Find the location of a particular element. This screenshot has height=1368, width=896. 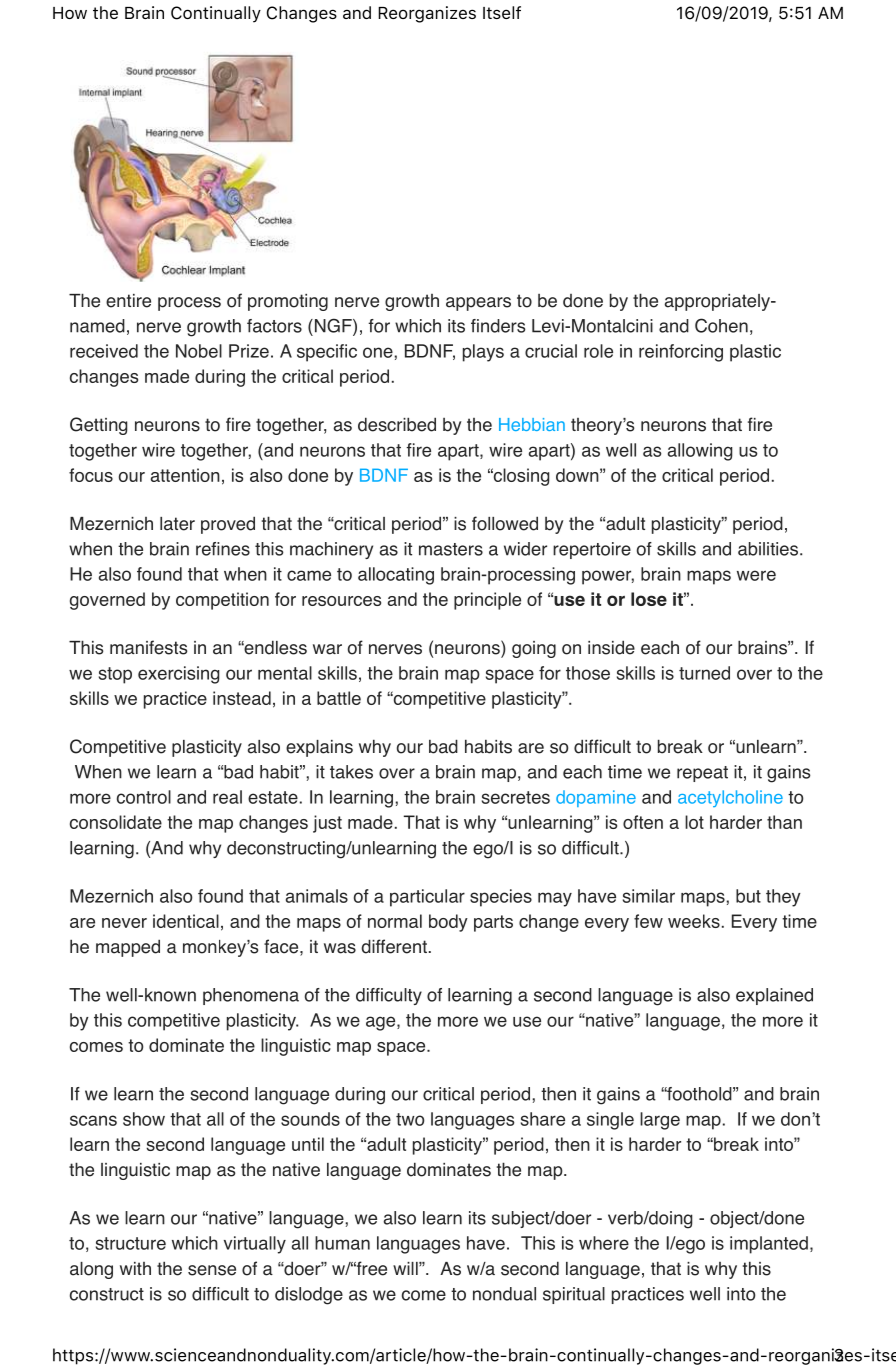

manifests is located at coordinates (148, 647).
